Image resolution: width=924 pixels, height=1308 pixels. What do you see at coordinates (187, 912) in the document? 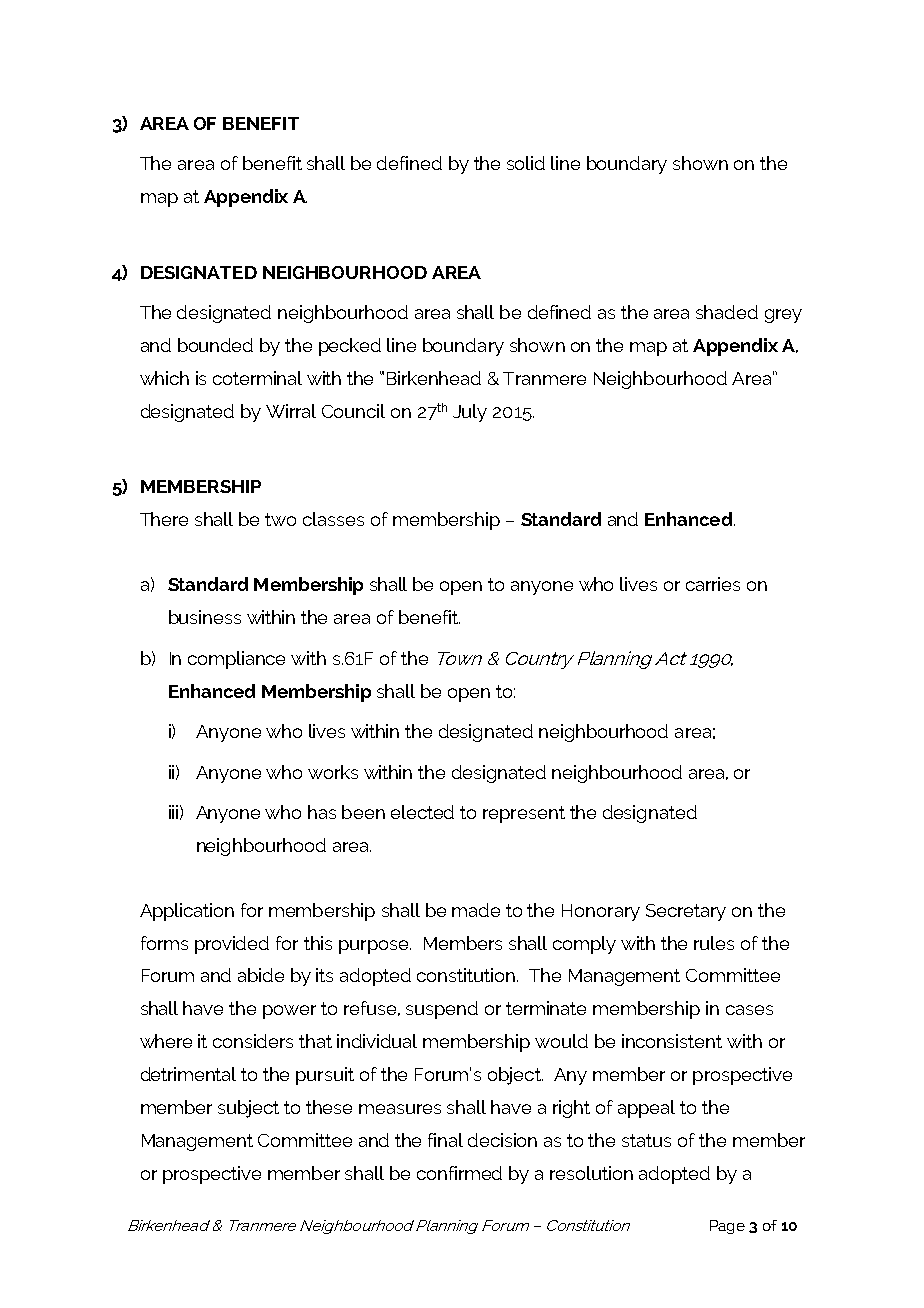
I see `Application` at bounding box center [187, 912].
